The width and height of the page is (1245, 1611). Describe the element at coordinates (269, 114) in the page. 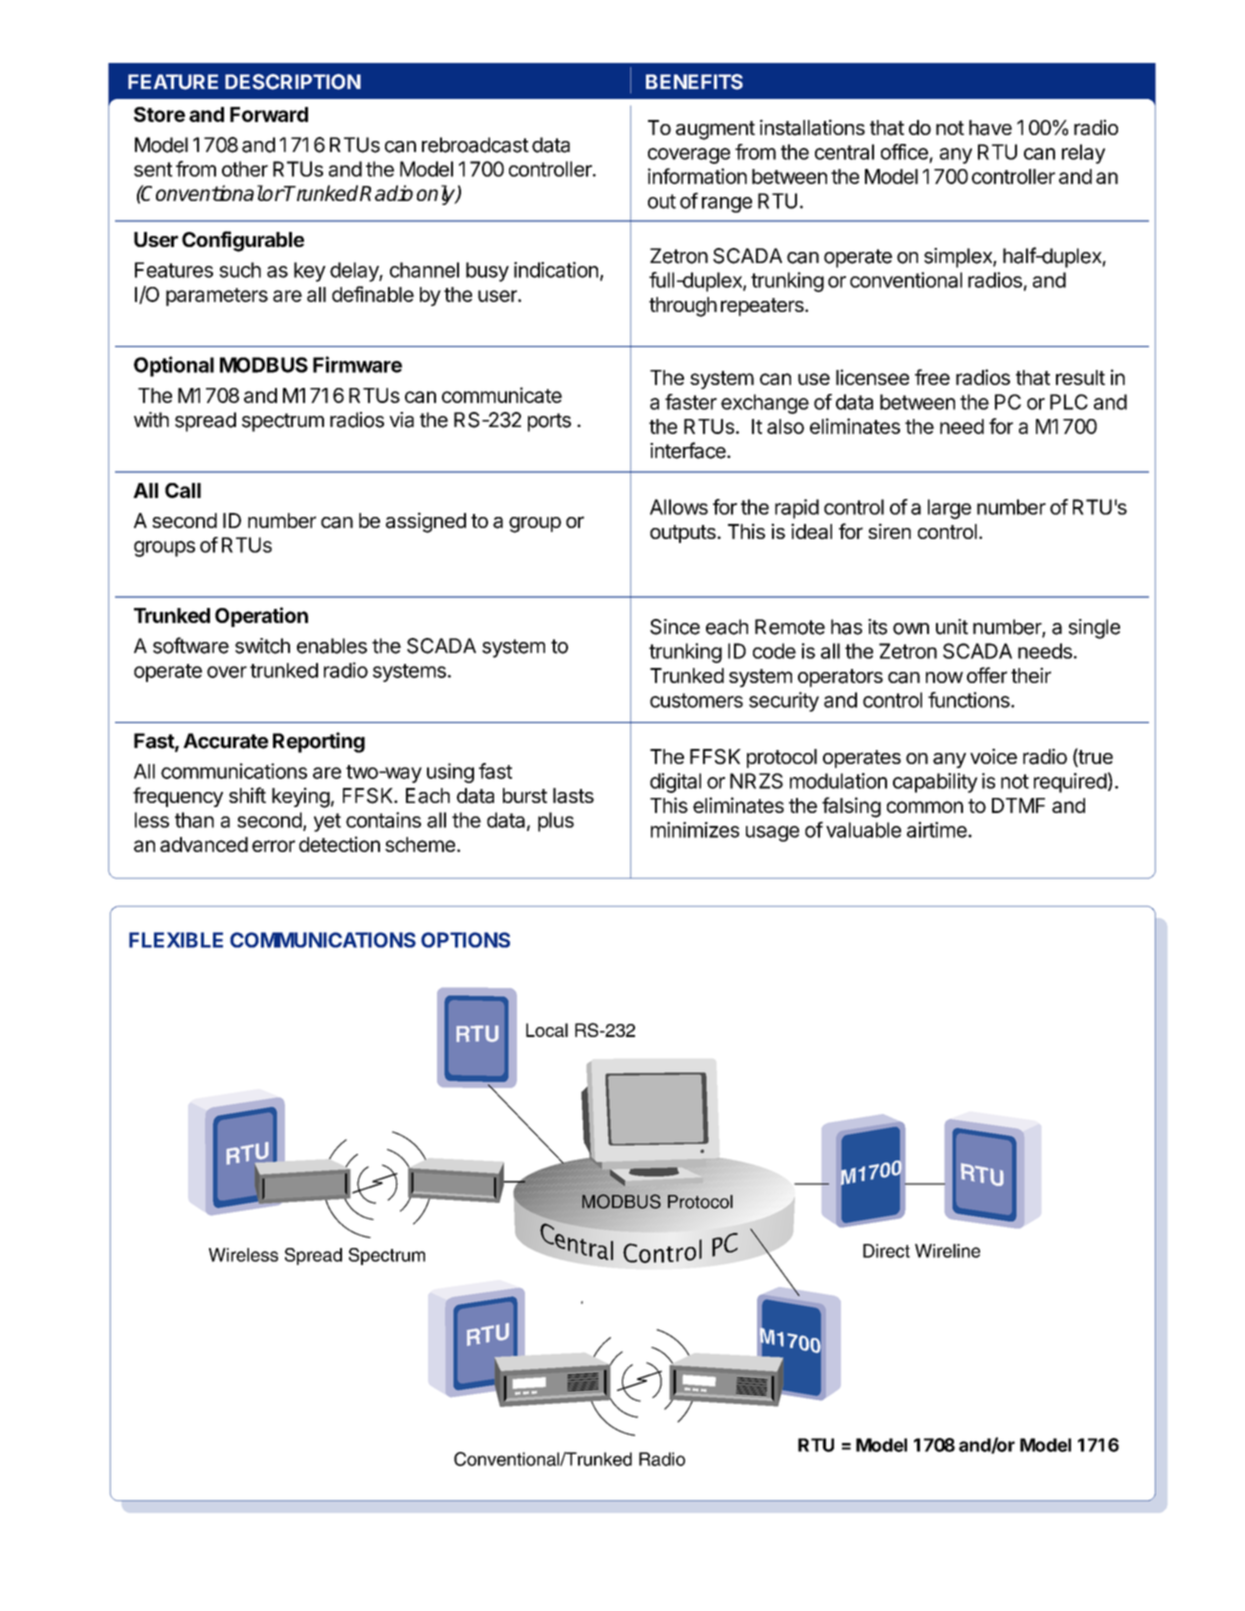

I see `Forward` at that location.
